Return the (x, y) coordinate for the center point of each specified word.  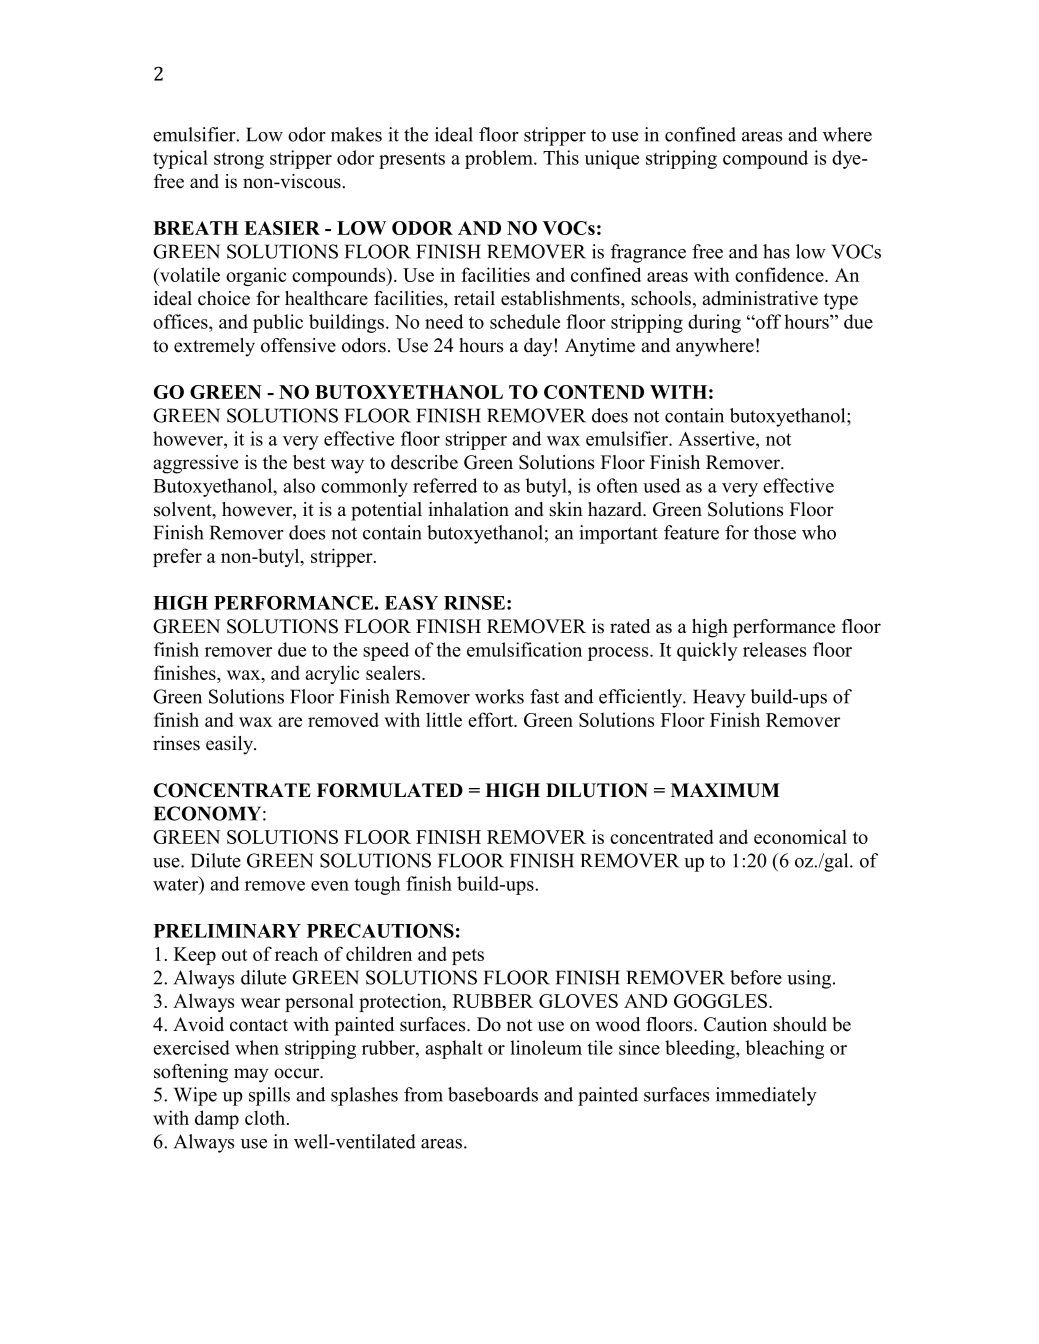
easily (230, 745)
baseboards (493, 1094)
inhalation (468, 509)
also (299, 485)
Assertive (717, 438)
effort (492, 719)
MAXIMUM (725, 790)
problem (500, 159)
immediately (766, 1096)
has (776, 251)
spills (269, 1096)
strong (239, 160)
